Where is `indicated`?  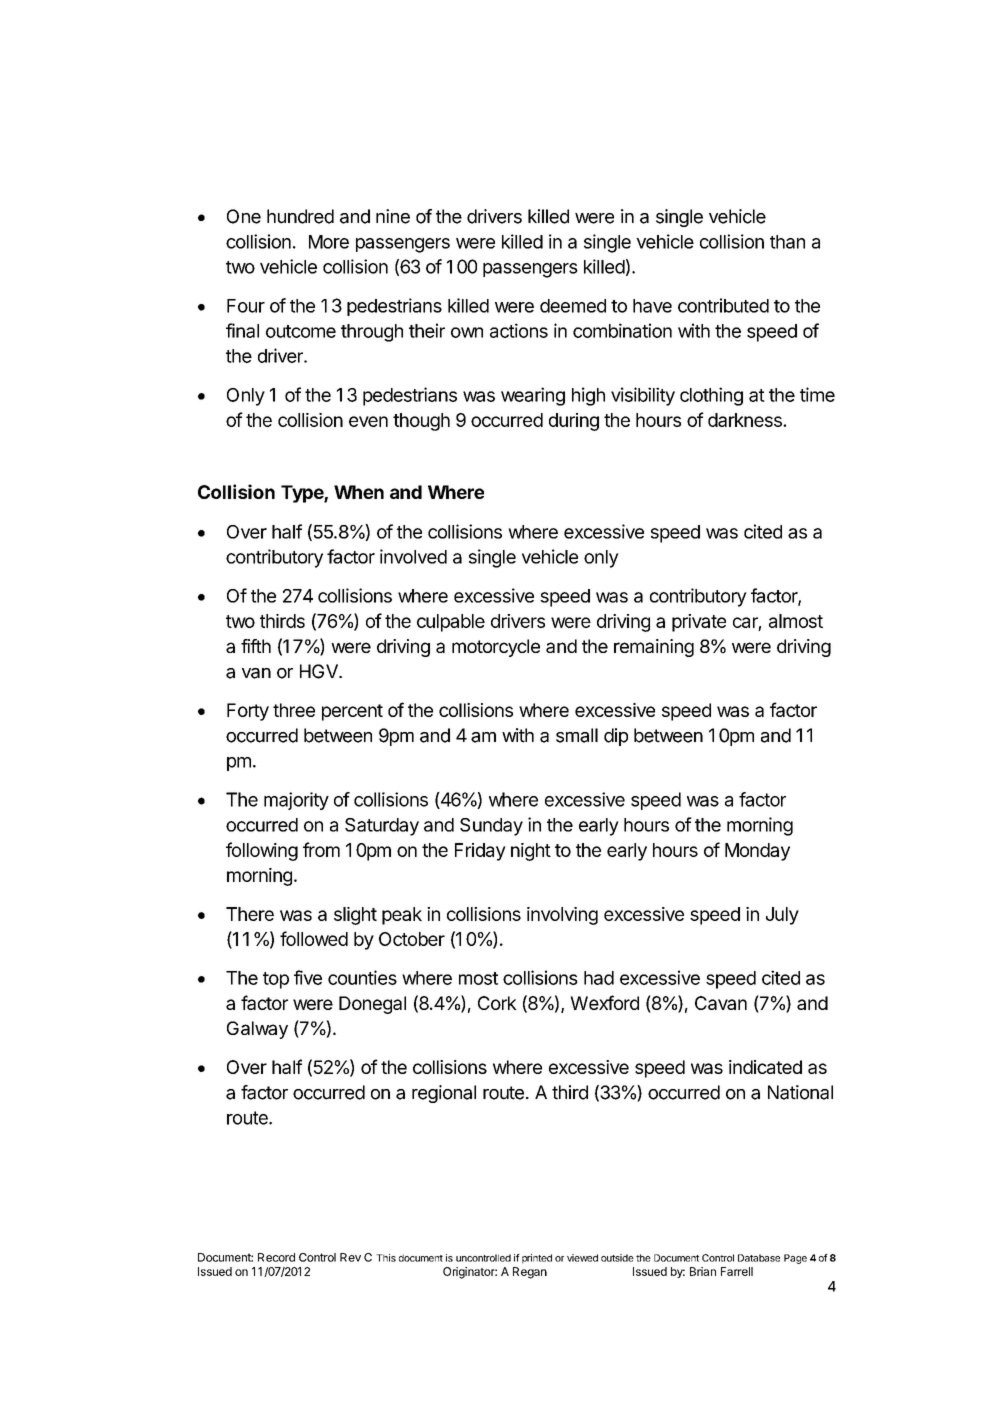 indicated is located at coordinates (765, 1067).
